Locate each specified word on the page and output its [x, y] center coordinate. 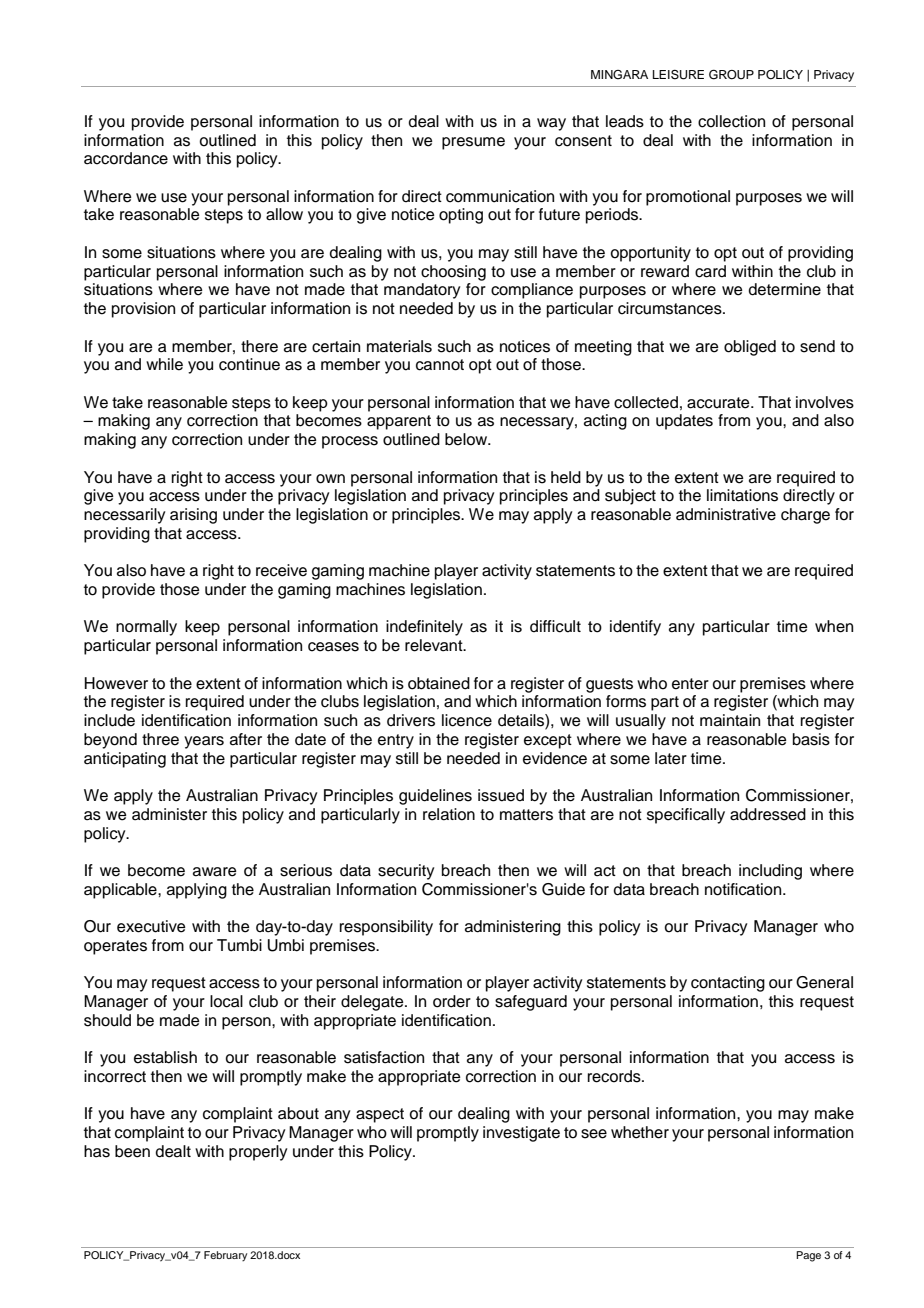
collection [731, 121]
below [467, 439]
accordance [126, 158]
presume [473, 143]
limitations [742, 495]
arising [193, 516]
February [225, 1256]
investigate [521, 1134]
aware [215, 872]
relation [449, 814]
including [770, 872]
